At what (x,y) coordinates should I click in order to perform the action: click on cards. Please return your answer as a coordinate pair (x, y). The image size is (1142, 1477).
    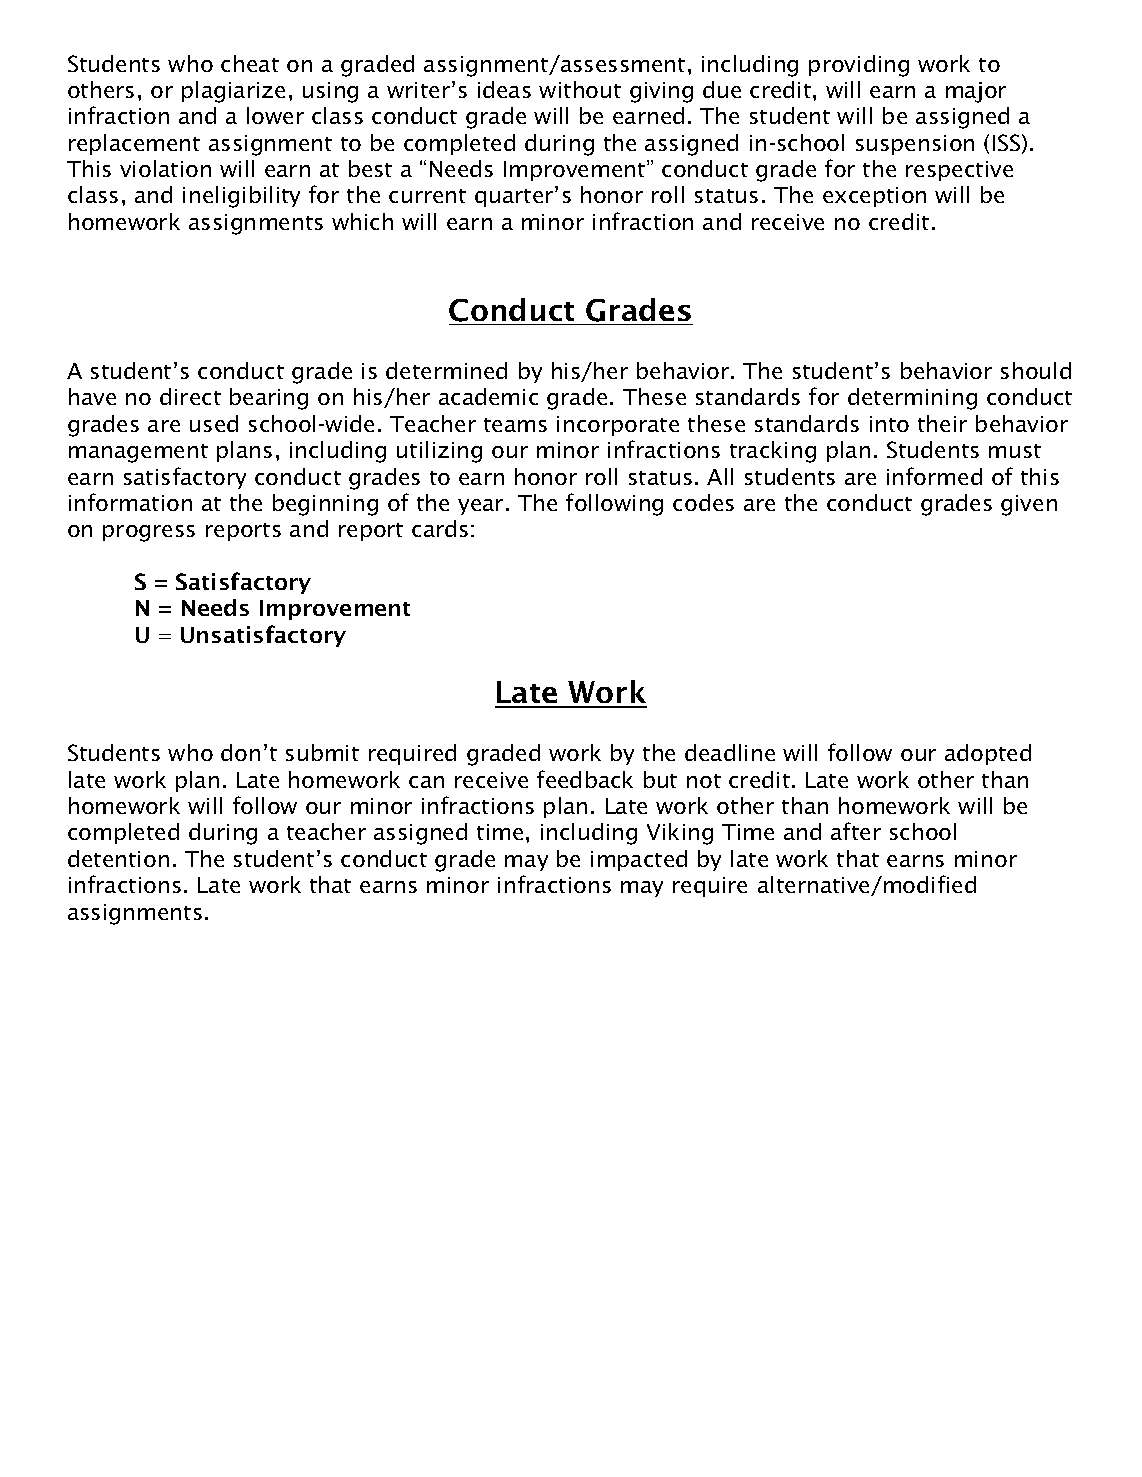
    Looking at the image, I should click on (440, 528).
